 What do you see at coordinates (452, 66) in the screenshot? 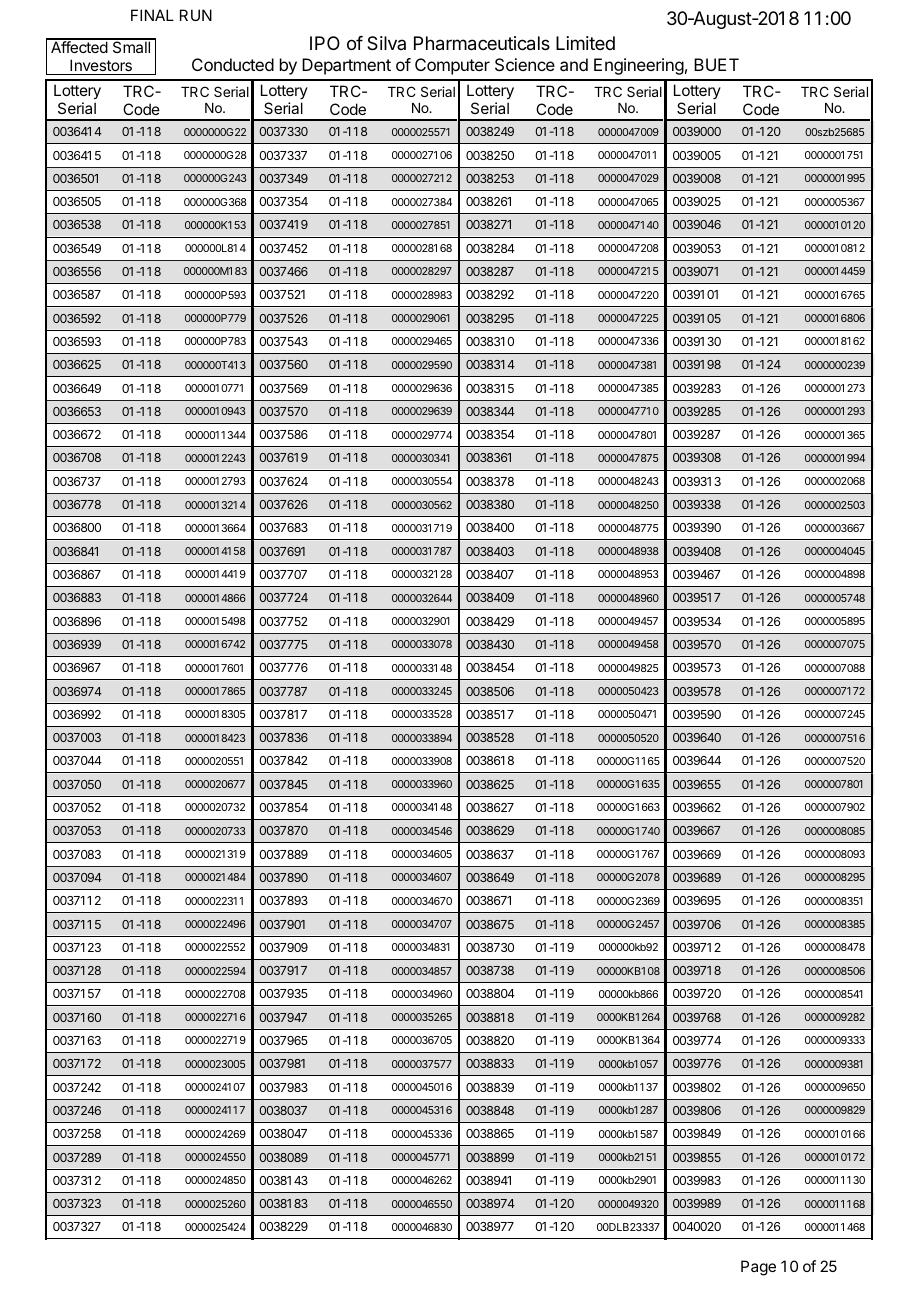
I see `Computer` at bounding box center [452, 66].
